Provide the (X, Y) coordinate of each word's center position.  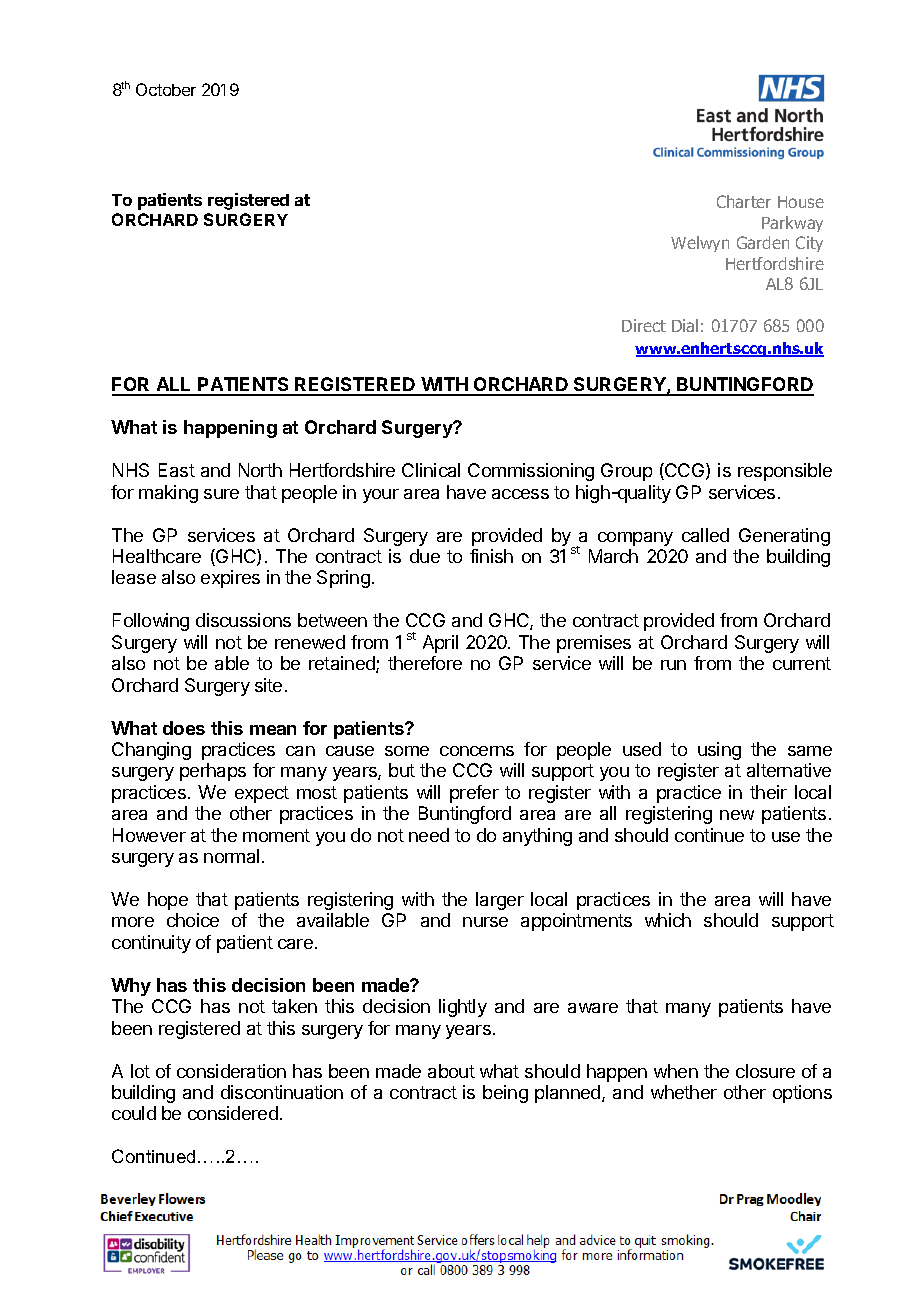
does (184, 728)
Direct (644, 325)
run (673, 665)
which (668, 920)
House (801, 202)
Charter (744, 201)
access (520, 494)
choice (193, 920)
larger (500, 901)
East (177, 470)
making (168, 494)
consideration (231, 1071)
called (705, 535)
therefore (425, 663)
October (166, 89)
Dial (685, 325)
